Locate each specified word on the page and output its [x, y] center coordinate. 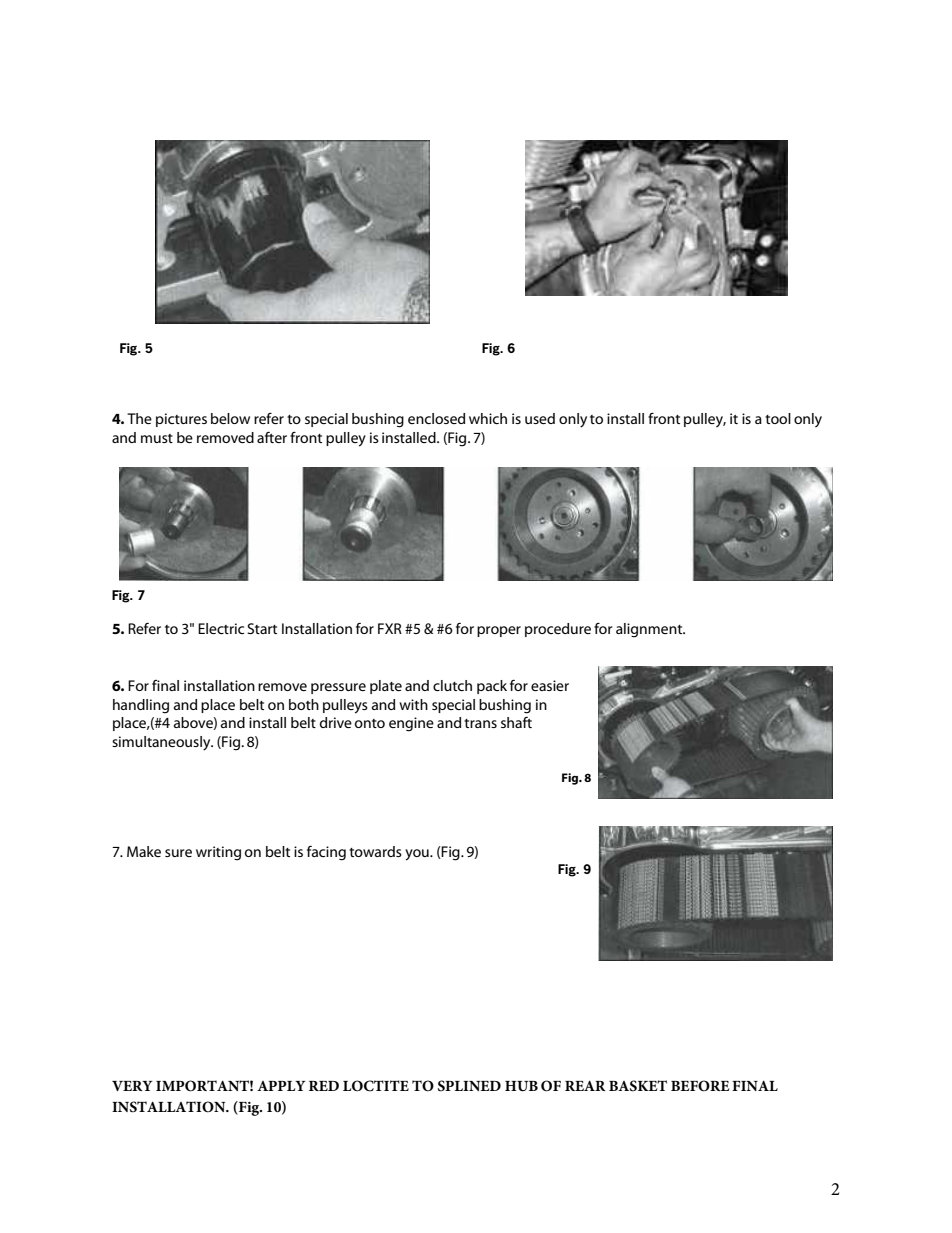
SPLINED [469, 1086]
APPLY [281, 1086]
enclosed [436, 418]
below [230, 418]
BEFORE [700, 1086]
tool [778, 418]
